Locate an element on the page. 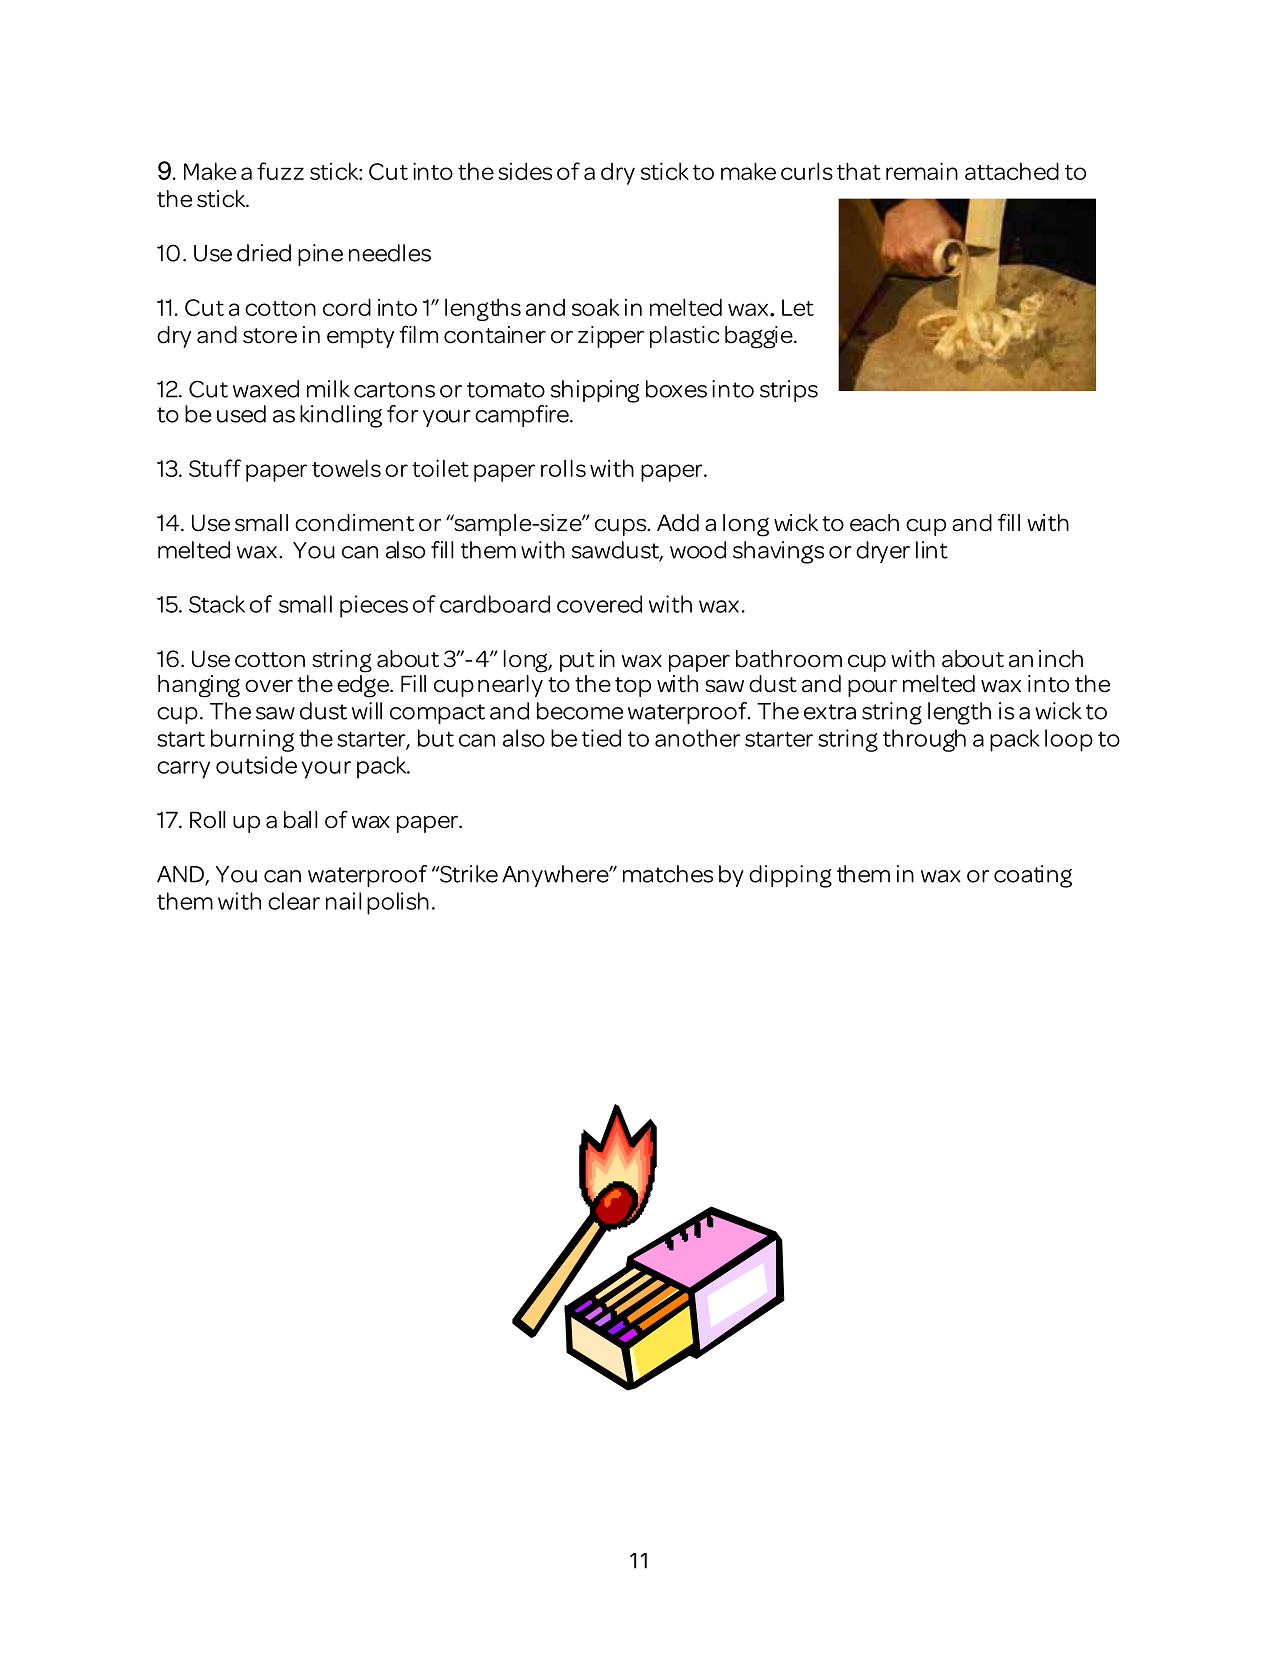 This page has height=1656, width=1280. waxed is located at coordinates (266, 389).
